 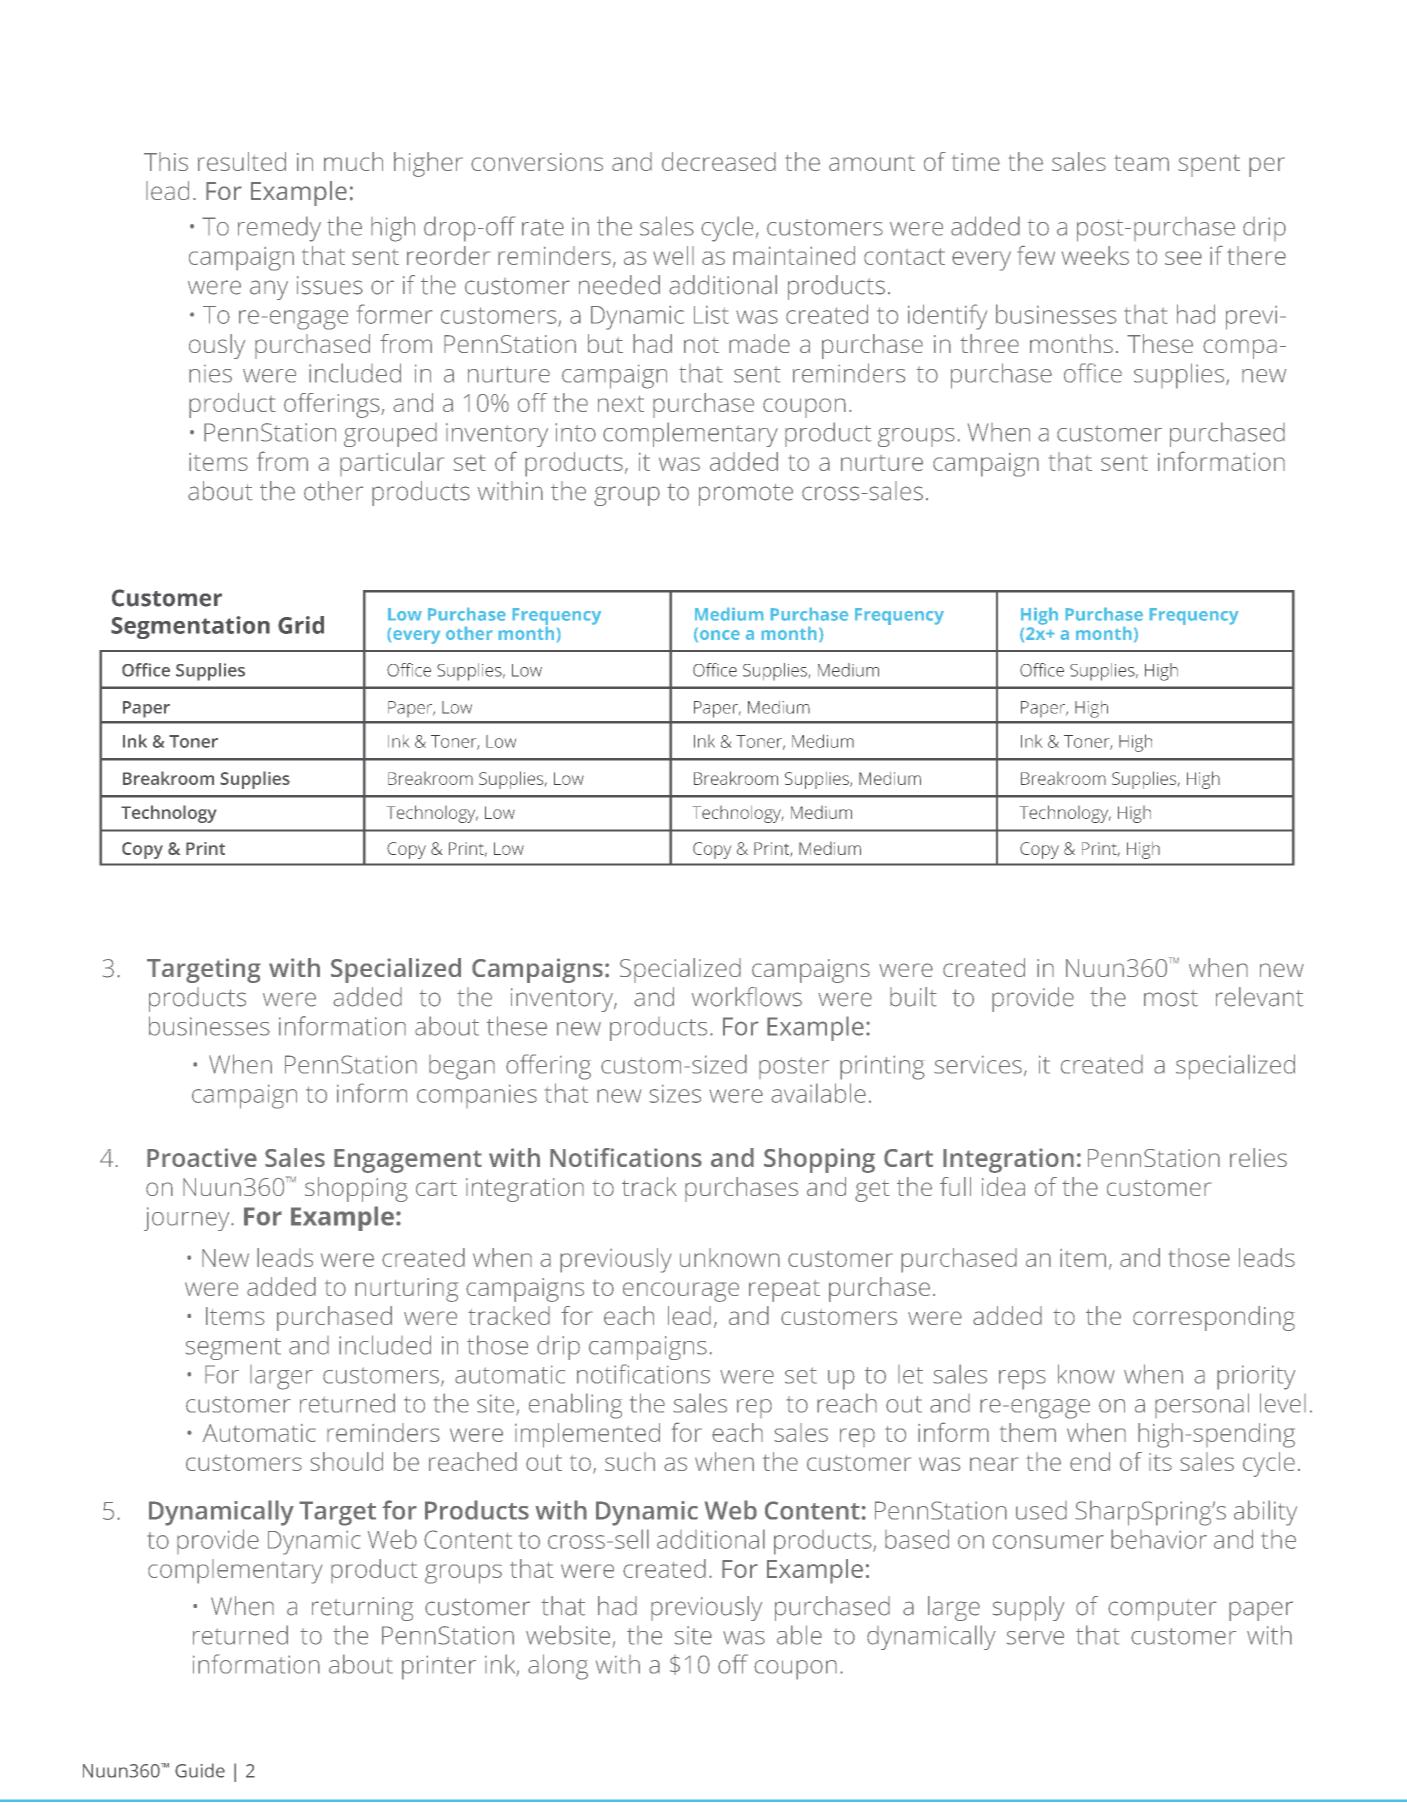 I want to click on most, so click(x=1171, y=998).
